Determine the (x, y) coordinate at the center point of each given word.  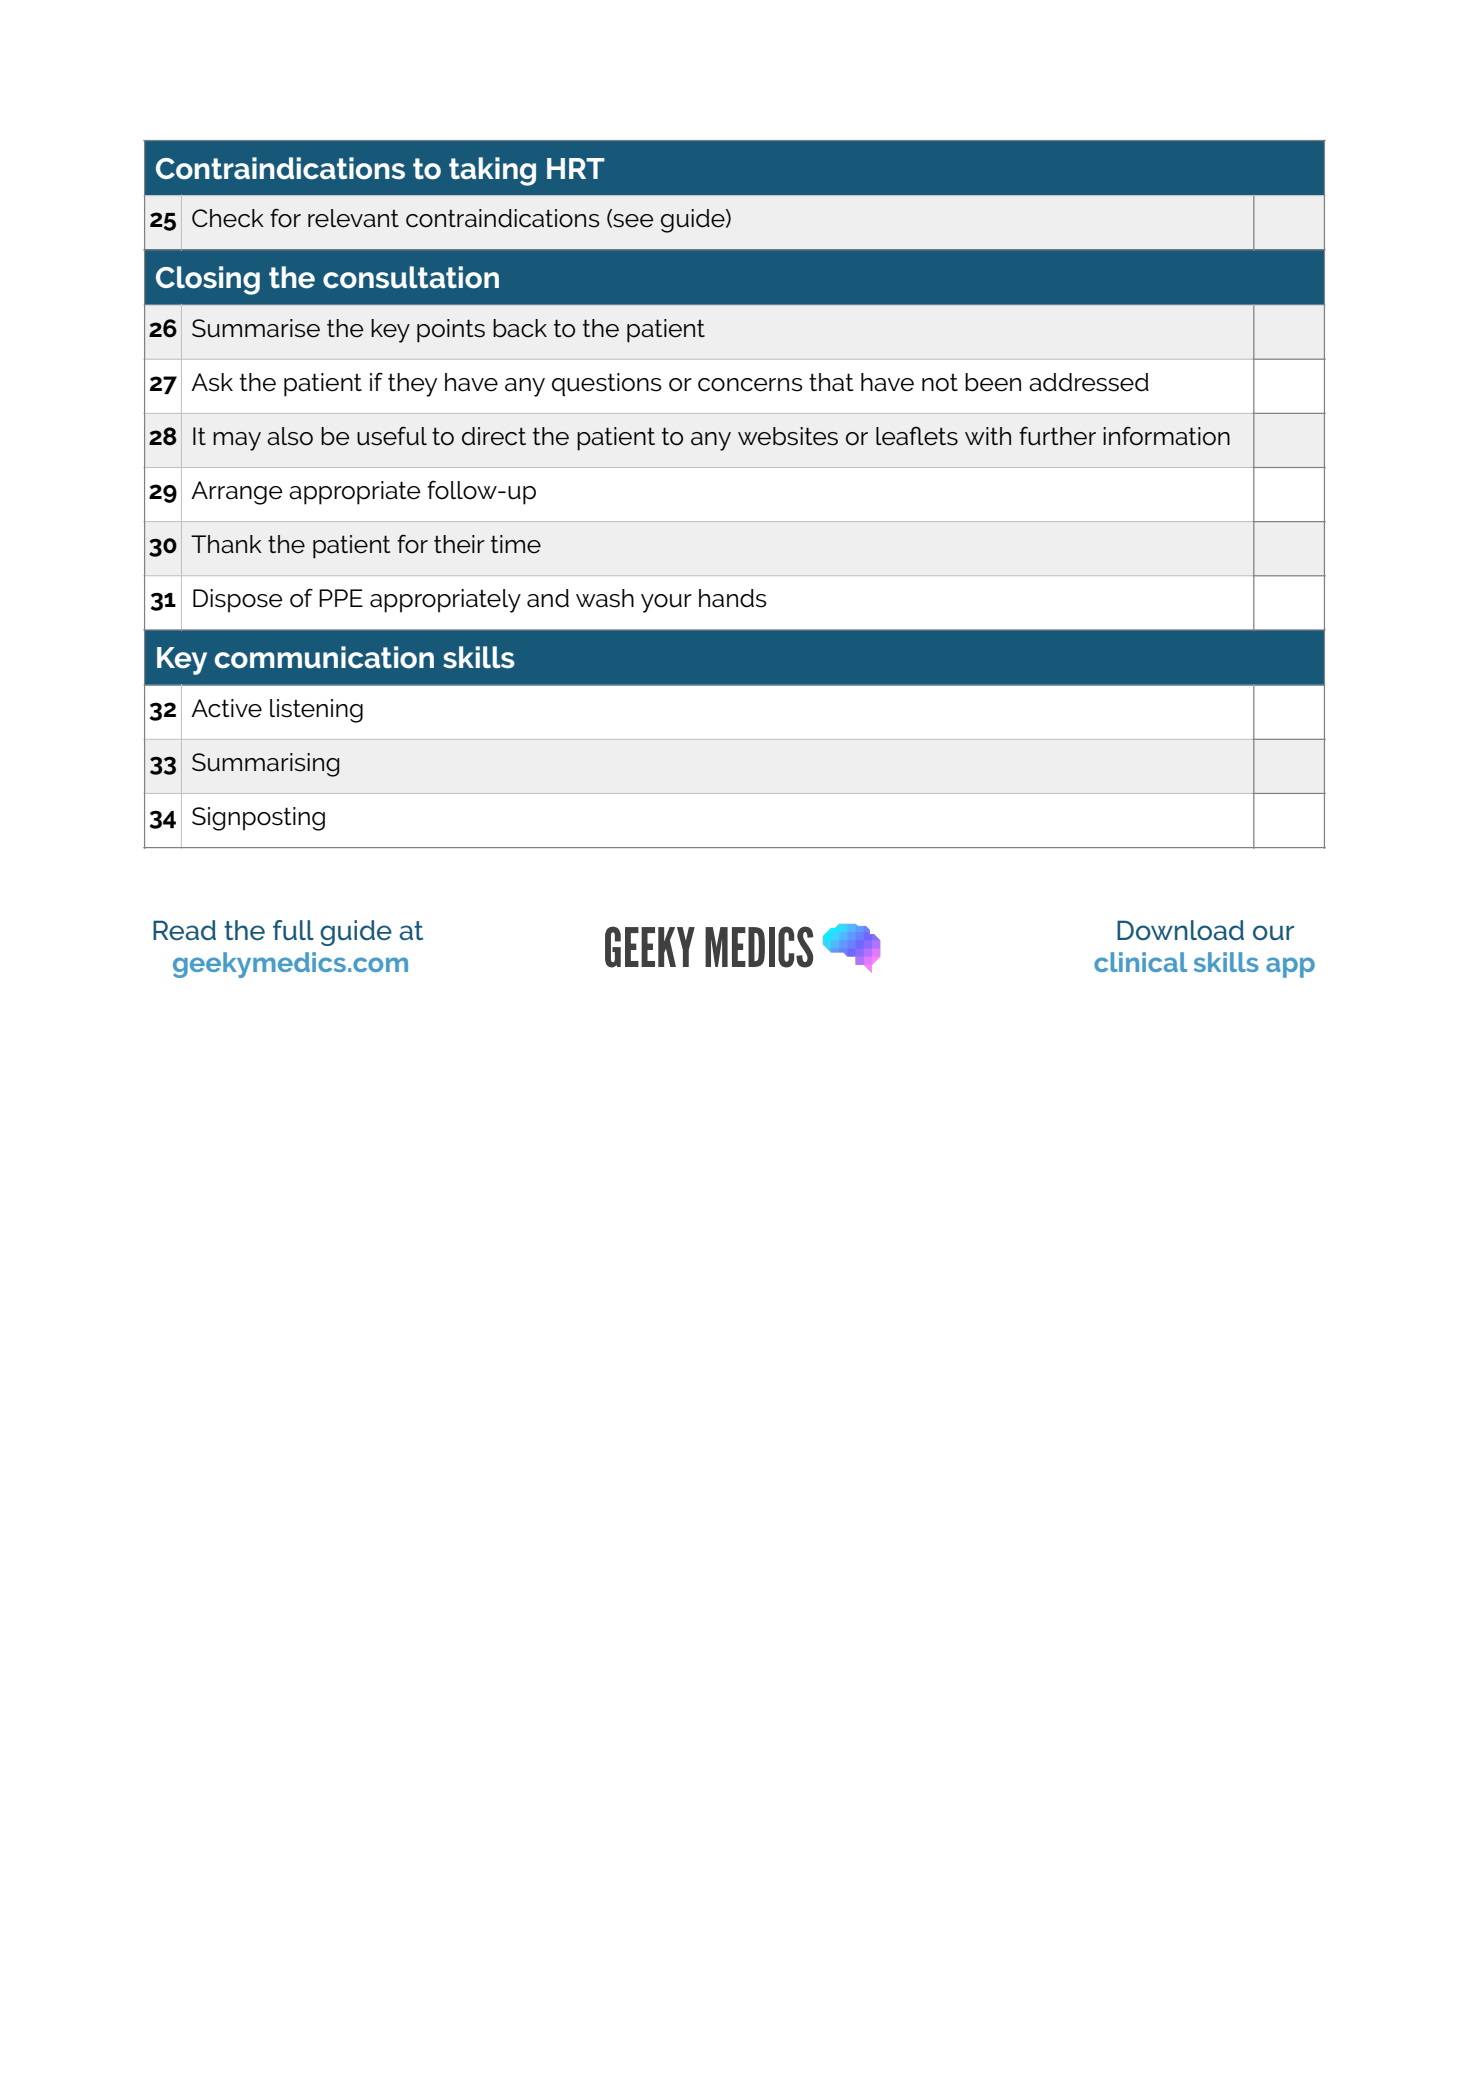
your (666, 603)
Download (1180, 930)
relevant (353, 218)
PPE (341, 598)
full (293, 930)
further (1057, 436)
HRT (576, 168)
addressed (1089, 382)
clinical (1140, 962)
